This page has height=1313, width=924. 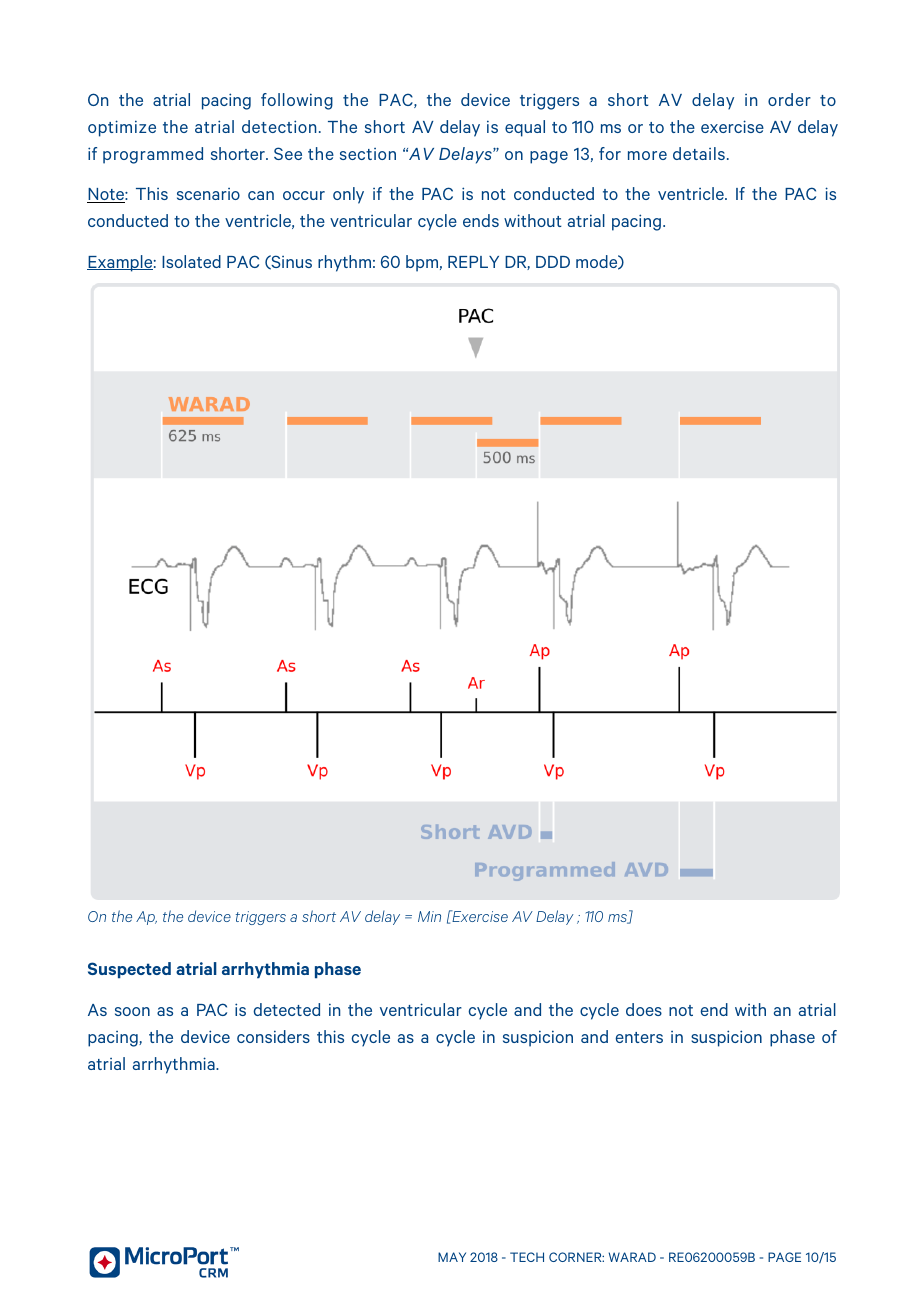 I want to click on does, so click(x=644, y=1009).
